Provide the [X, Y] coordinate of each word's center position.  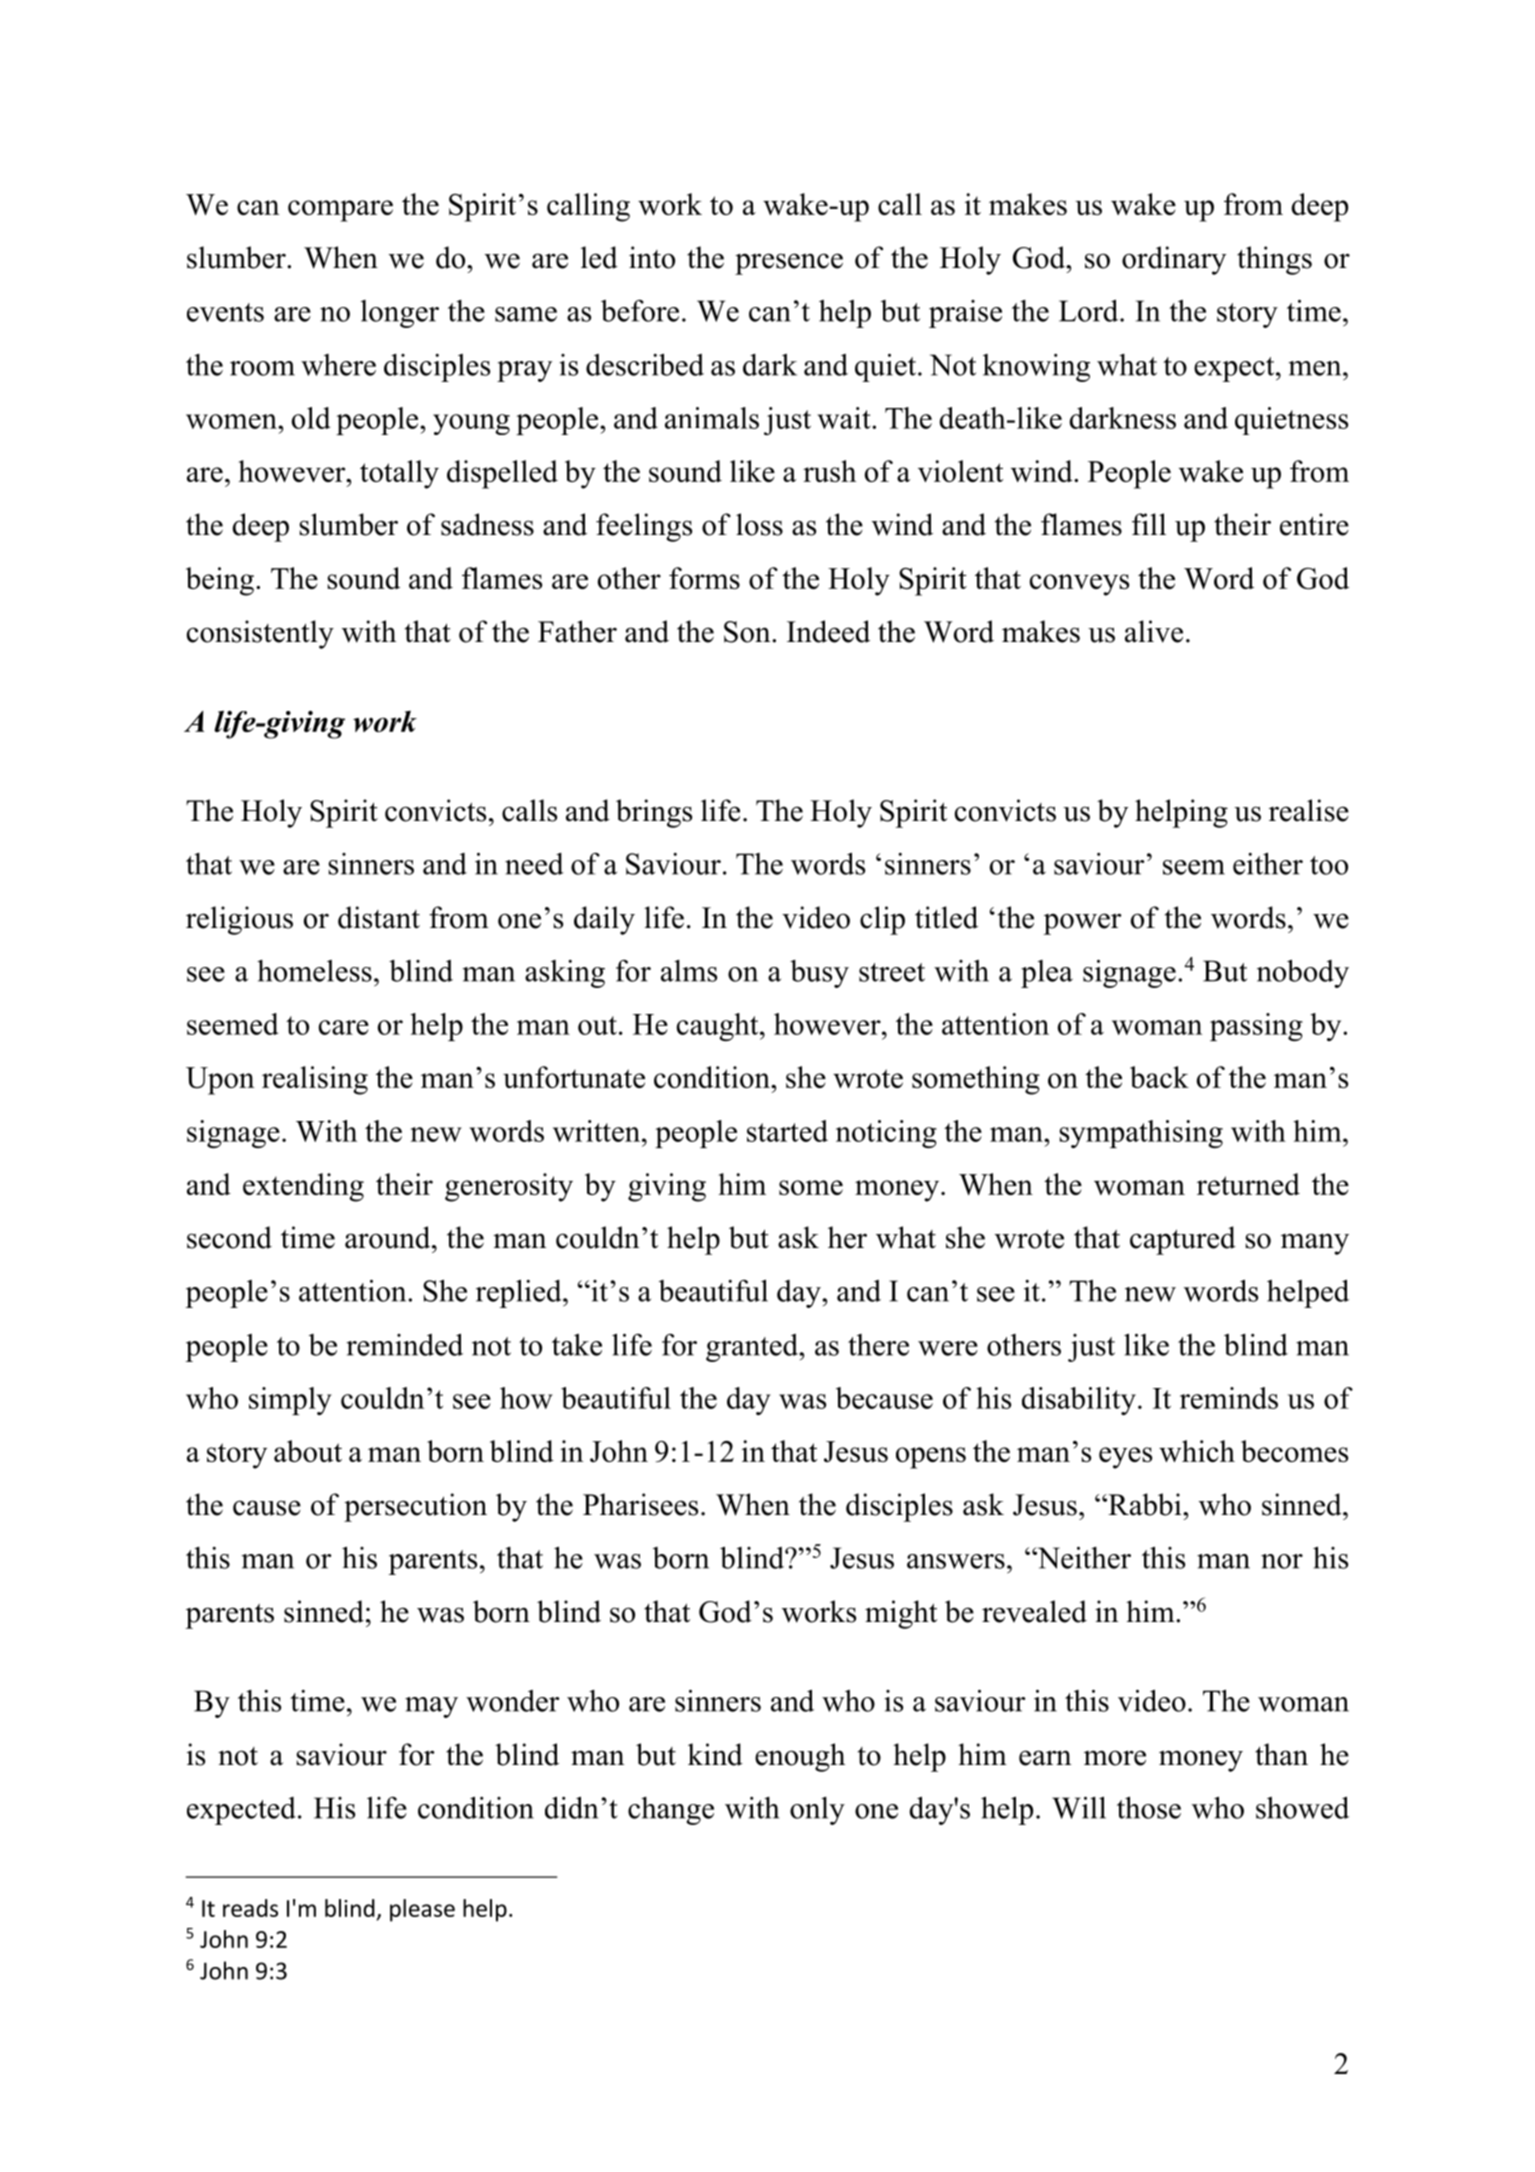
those [1149, 1807]
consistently [260, 634]
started [787, 1131]
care [344, 1027]
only [817, 1811]
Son [748, 632]
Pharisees [640, 1504]
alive [1154, 631]
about [308, 1451]
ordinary [1174, 260]
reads [250, 1908]
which [1197, 1451]
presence [789, 264]
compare [340, 211]
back [1159, 1077]
